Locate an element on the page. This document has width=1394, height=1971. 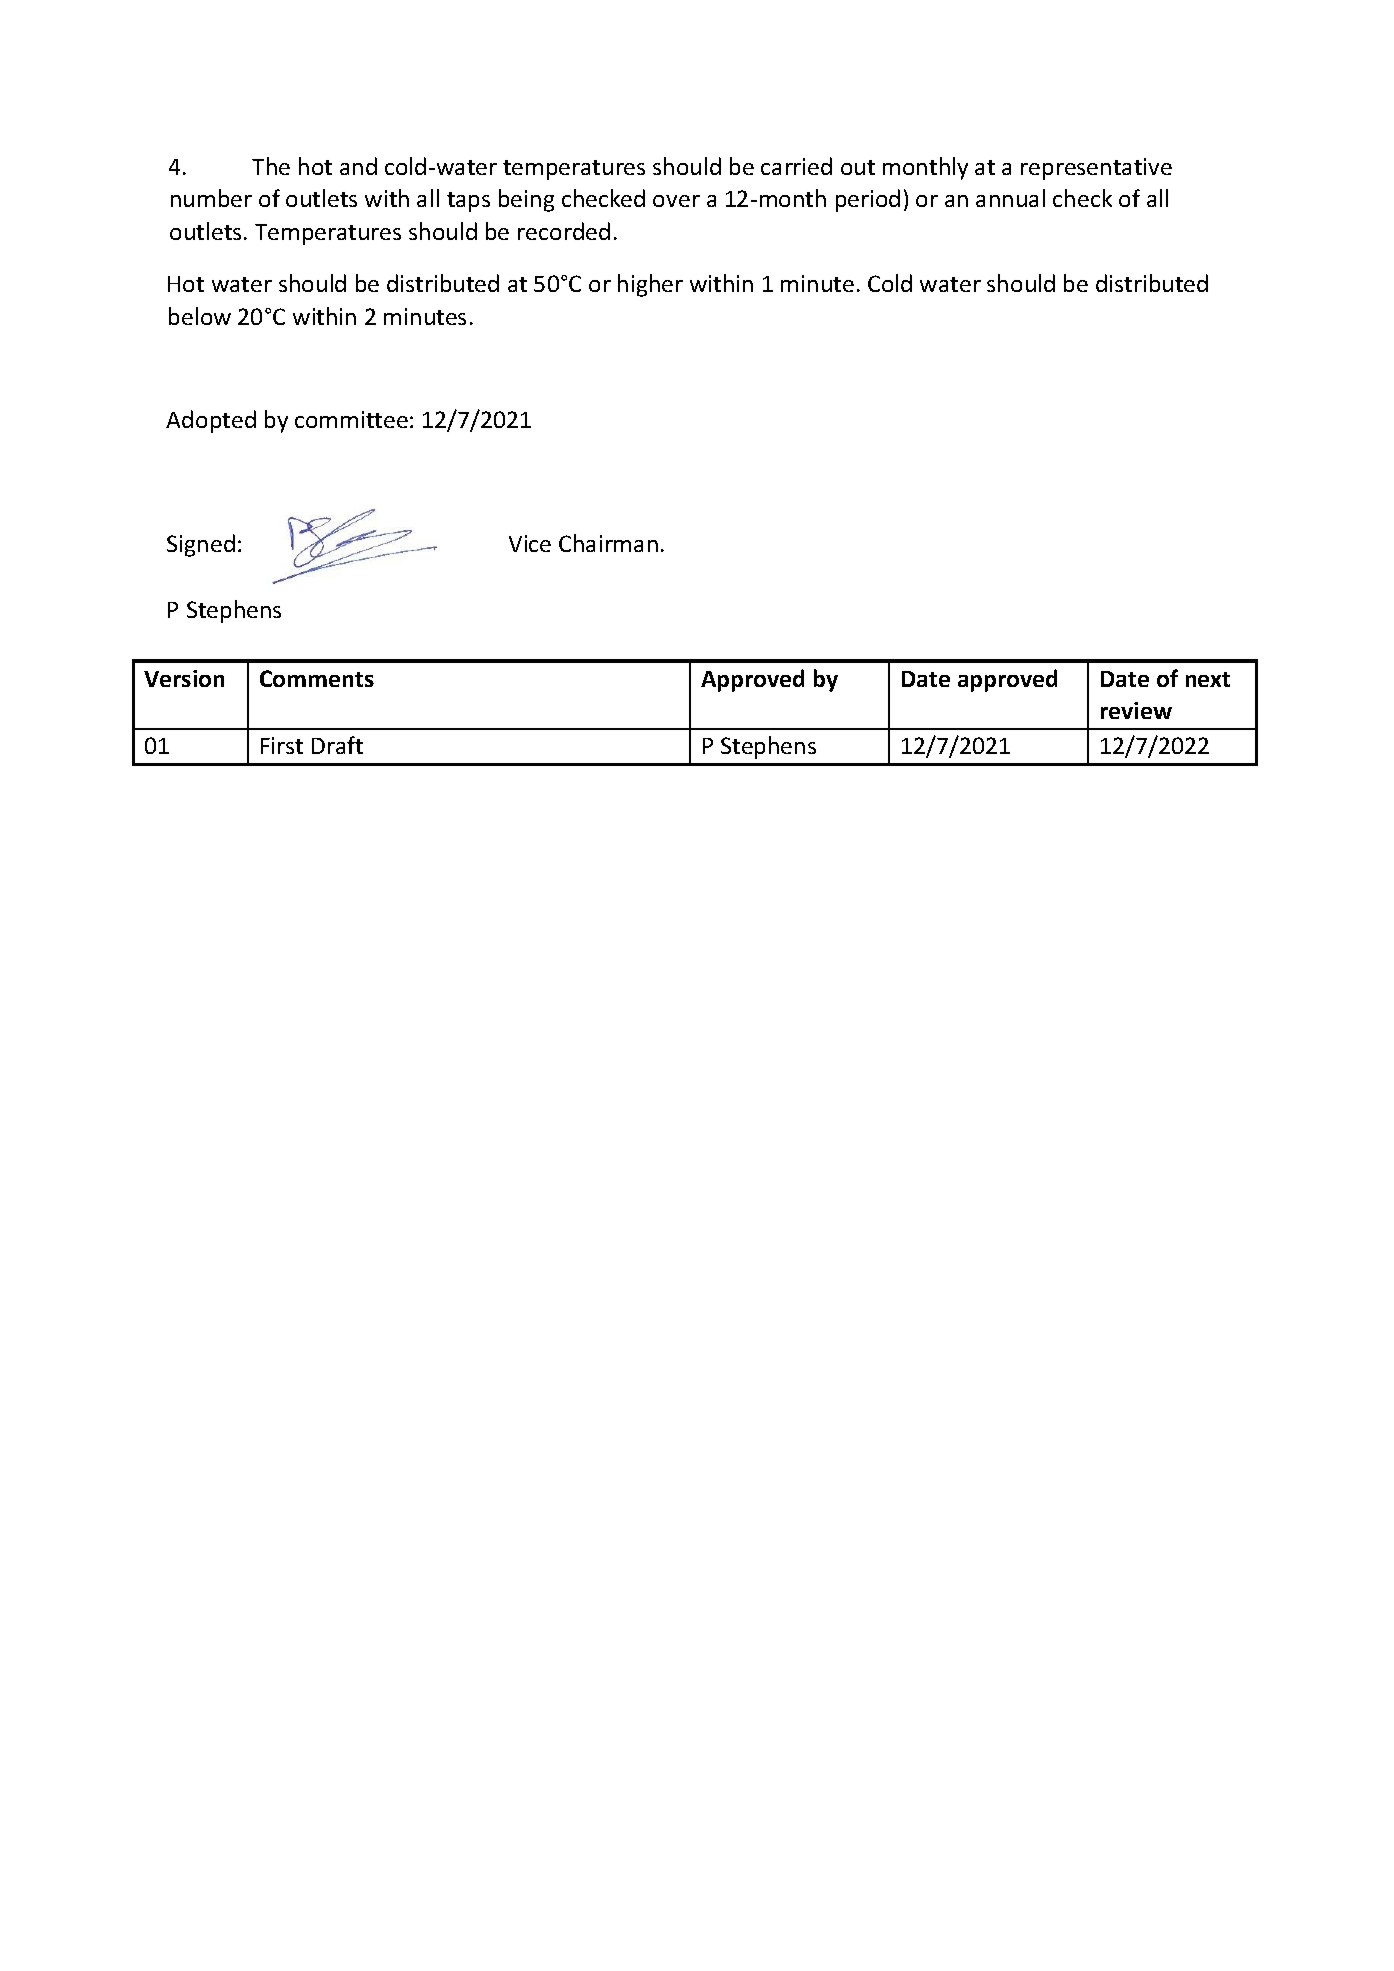
annual is located at coordinates (1010, 198).
